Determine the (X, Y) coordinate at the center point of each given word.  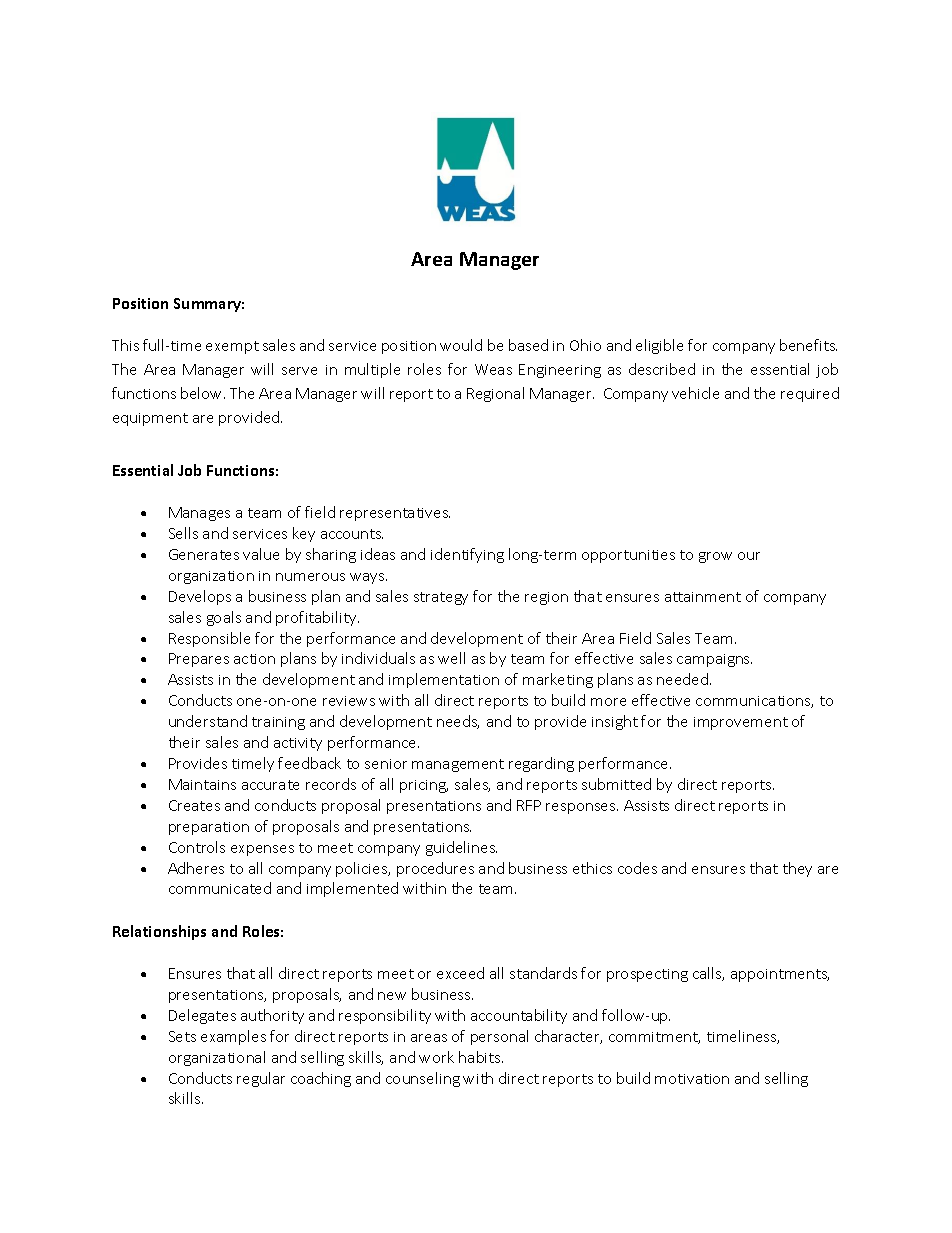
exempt (232, 347)
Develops (200, 597)
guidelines (461, 848)
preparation (209, 828)
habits (481, 1057)
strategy (441, 598)
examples (233, 1037)
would (461, 345)
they (797, 869)
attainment (703, 597)
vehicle (695, 393)
